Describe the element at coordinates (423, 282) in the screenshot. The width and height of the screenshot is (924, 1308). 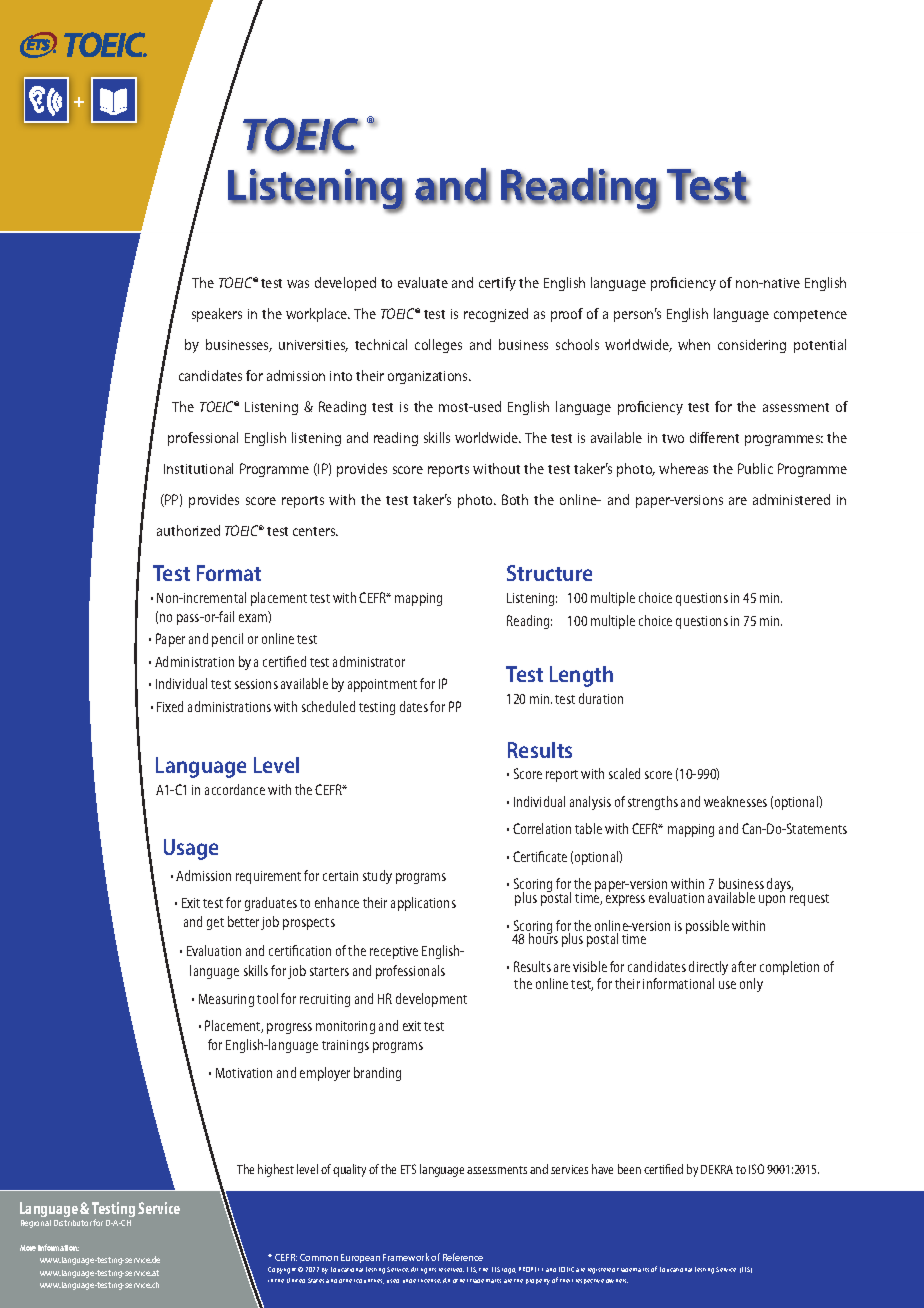
I see `evaluate` at that location.
